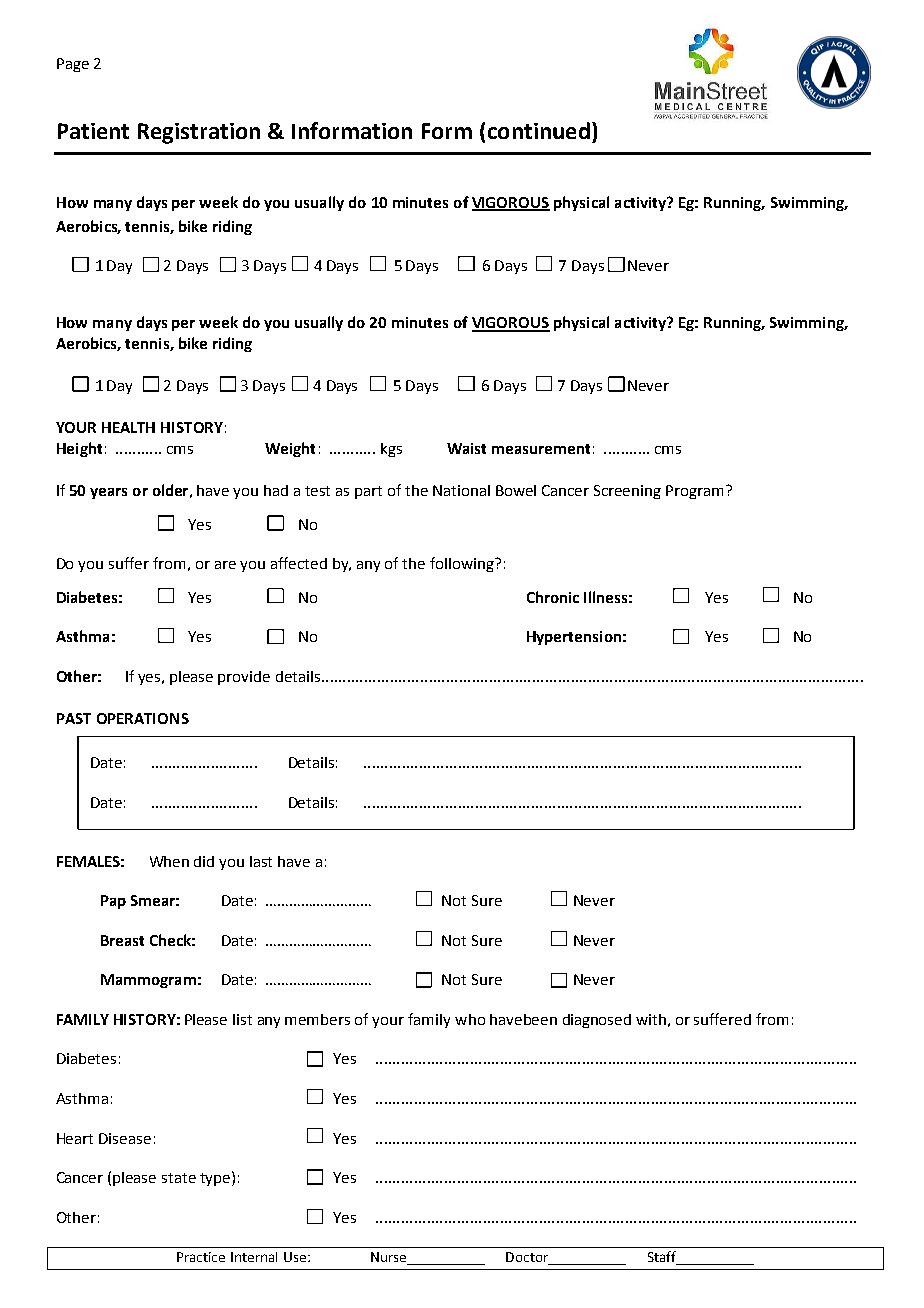 This page has height=1308, width=924. What do you see at coordinates (261, 861) in the page?
I see `last` at bounding box center [261, 861].
